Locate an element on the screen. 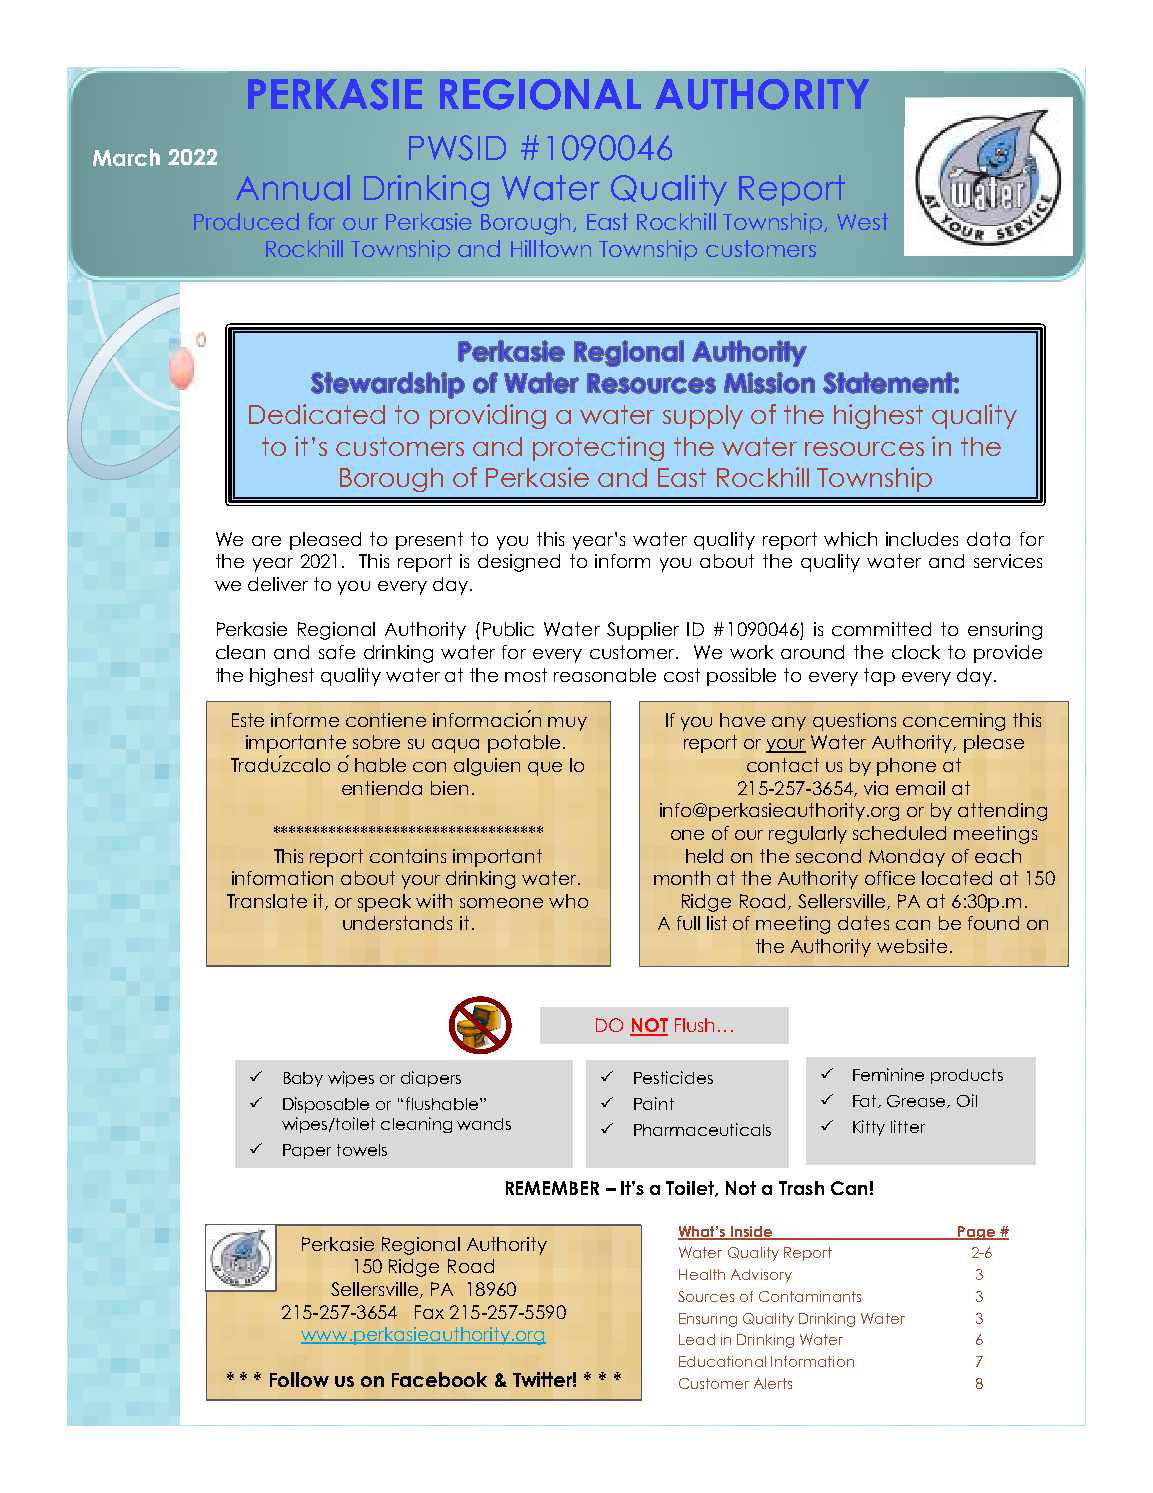 The image size is (1153, 1493). Translate is located at coordinates (267, 901).
